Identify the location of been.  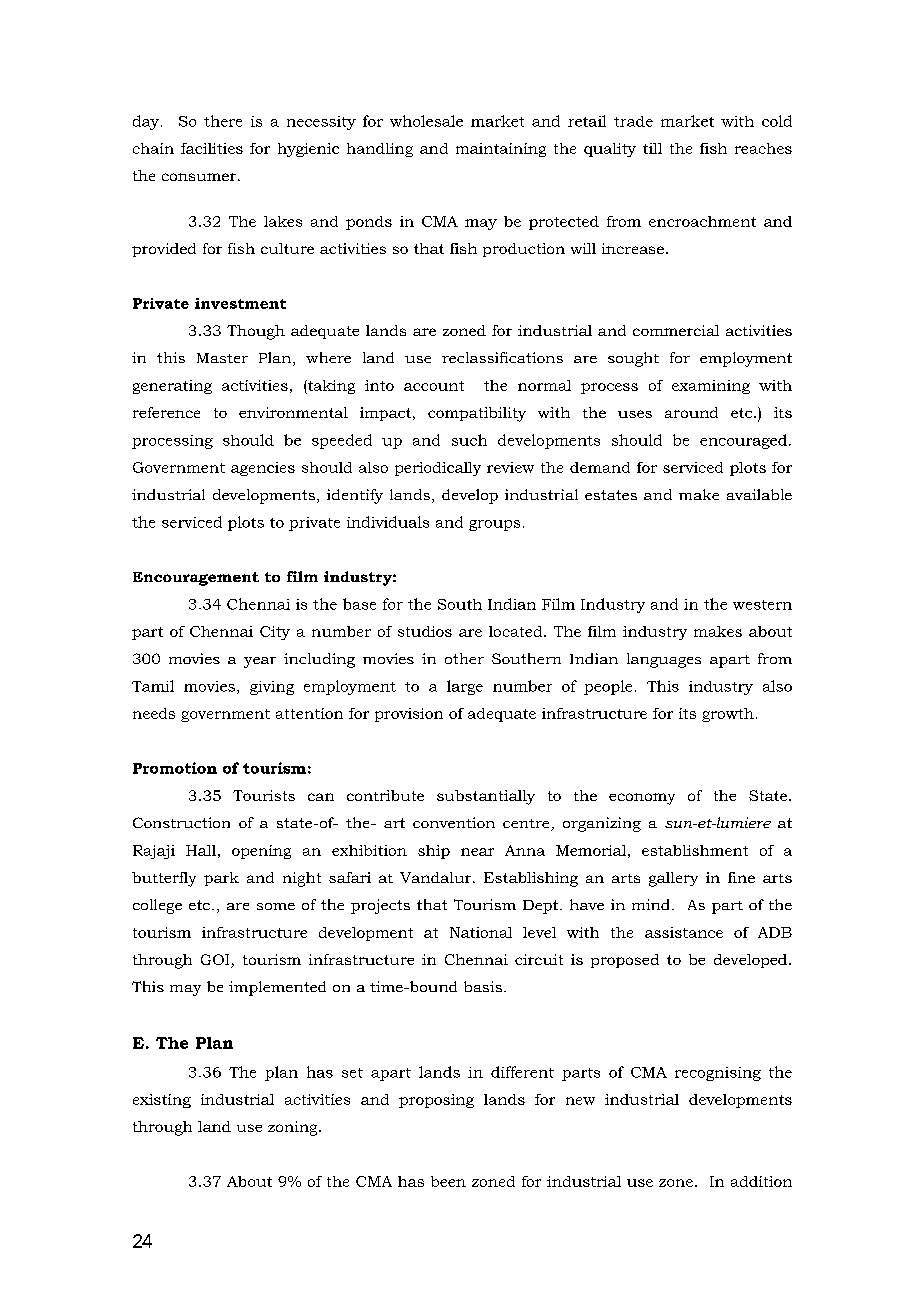
(448, 1181).
